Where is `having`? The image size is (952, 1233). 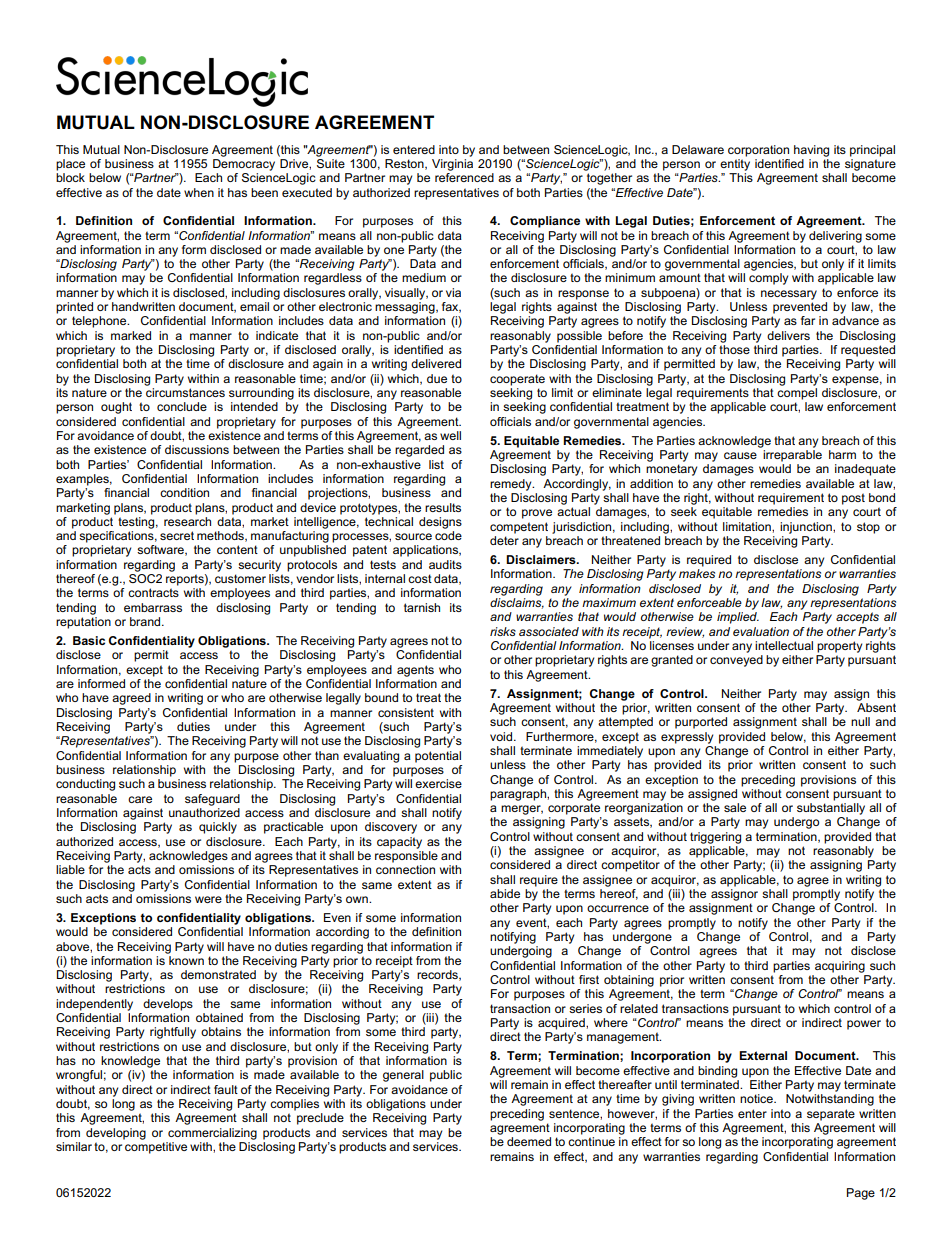
having is located at coordinates (811, 151).
